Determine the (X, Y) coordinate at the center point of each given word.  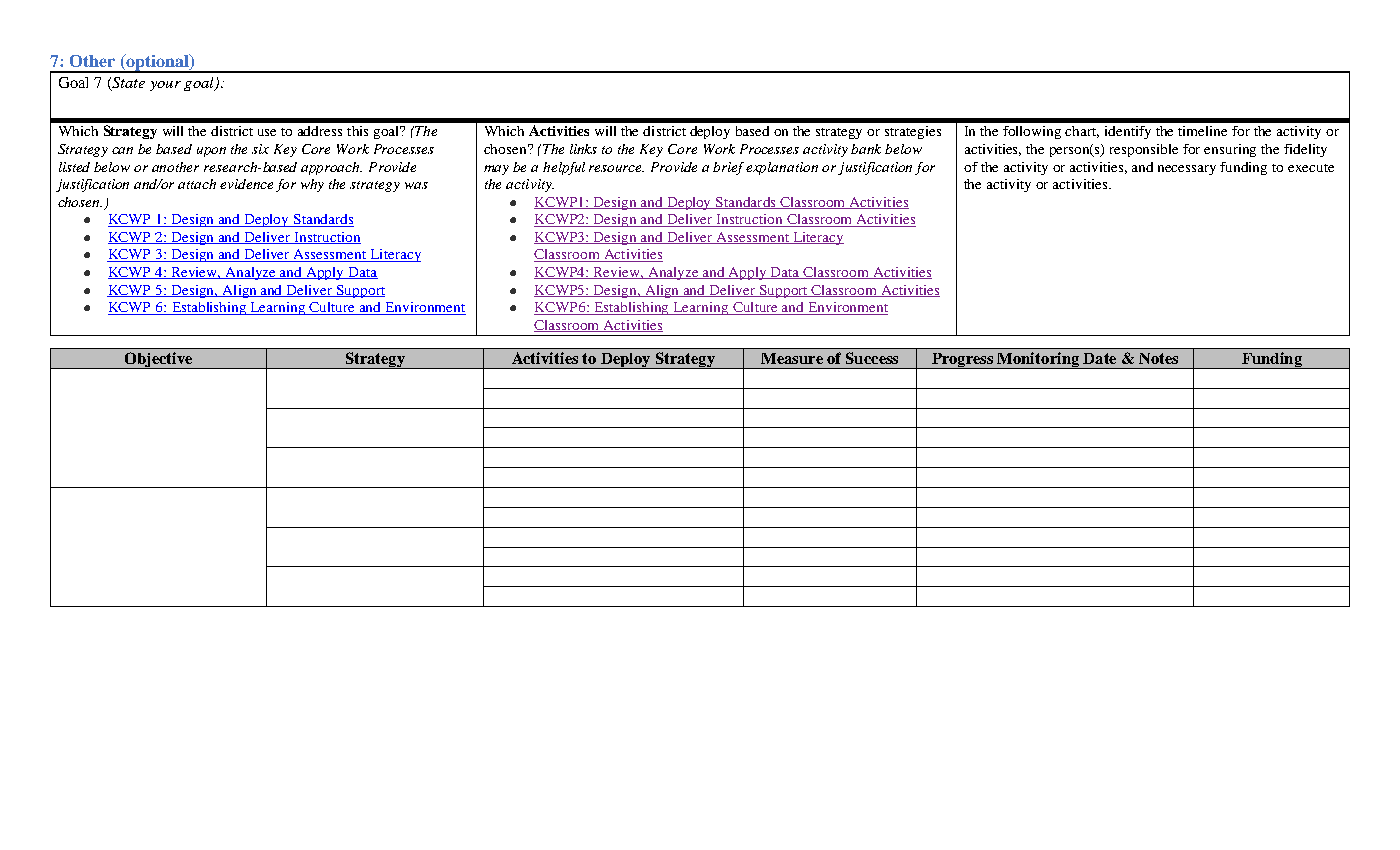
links (583, 149)
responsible (1144, 150)
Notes (1158, 358)
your (165, 86)
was (416, 185)
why (312, 185)
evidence (246, 184)
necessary (1187, 170)
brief (730, 168)
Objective (159, 360)
